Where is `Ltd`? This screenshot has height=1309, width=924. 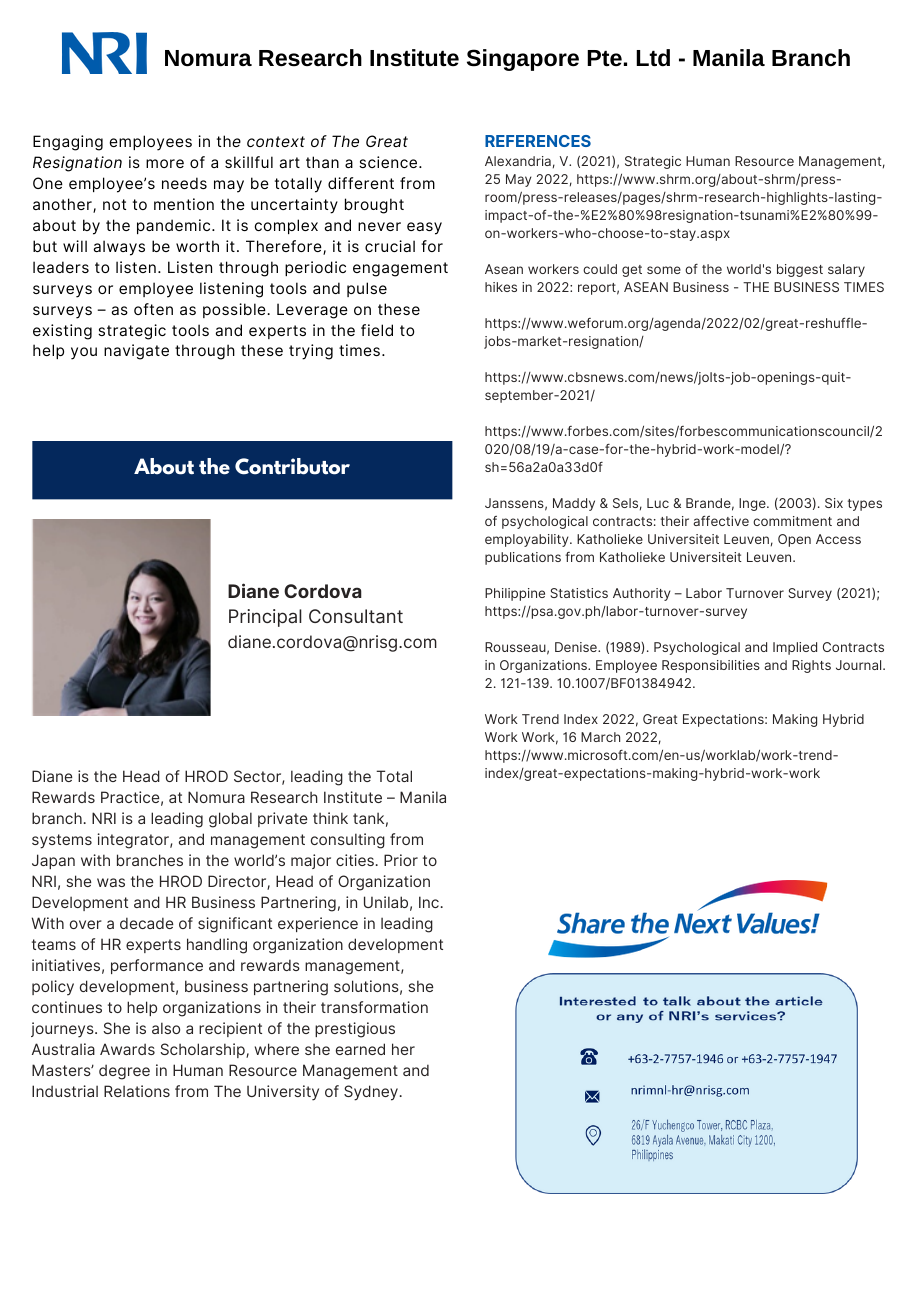 Ltd is located at coordinates (653, 57).
